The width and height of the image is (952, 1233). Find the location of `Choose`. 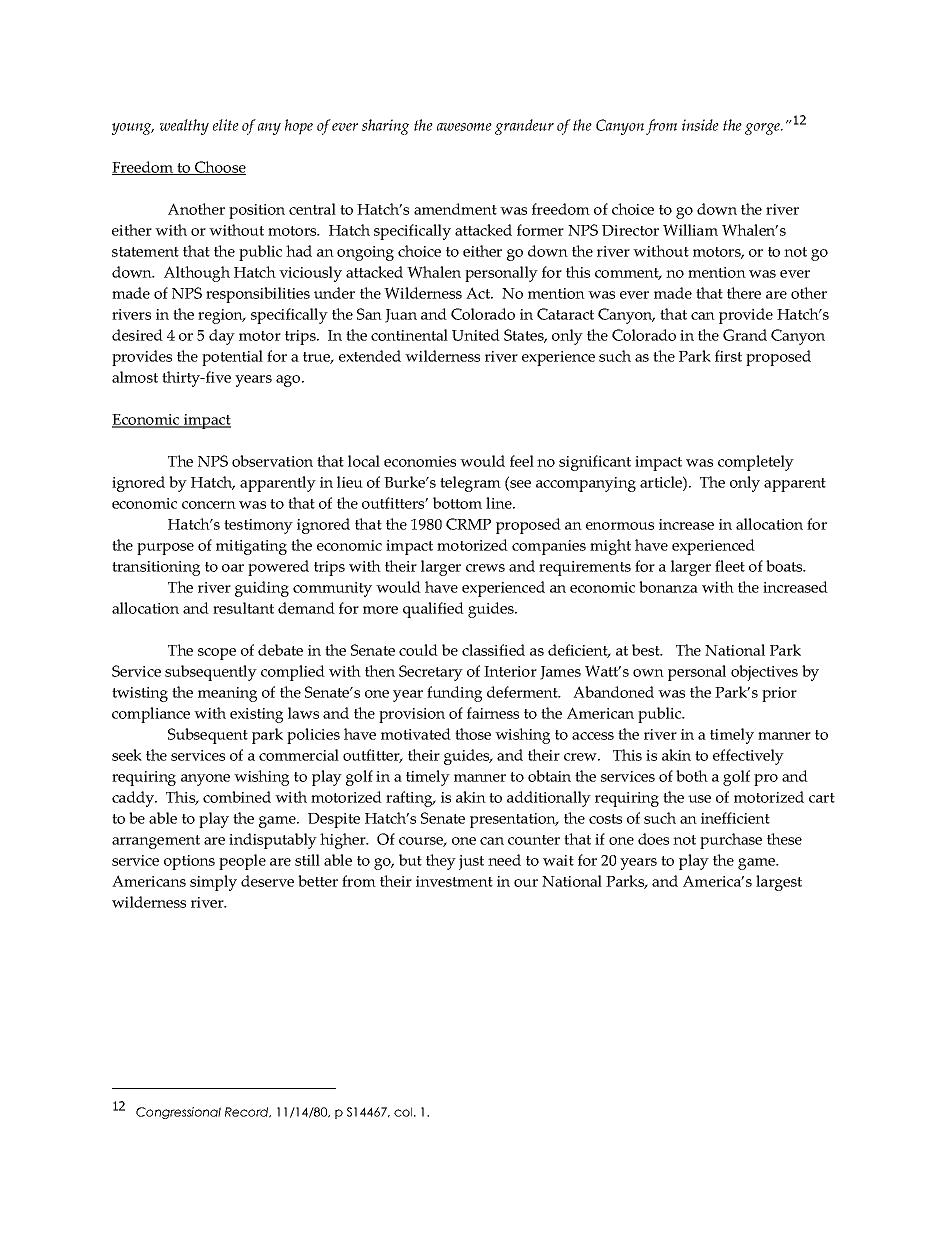

Choose is located at coordinates (219, 168).
